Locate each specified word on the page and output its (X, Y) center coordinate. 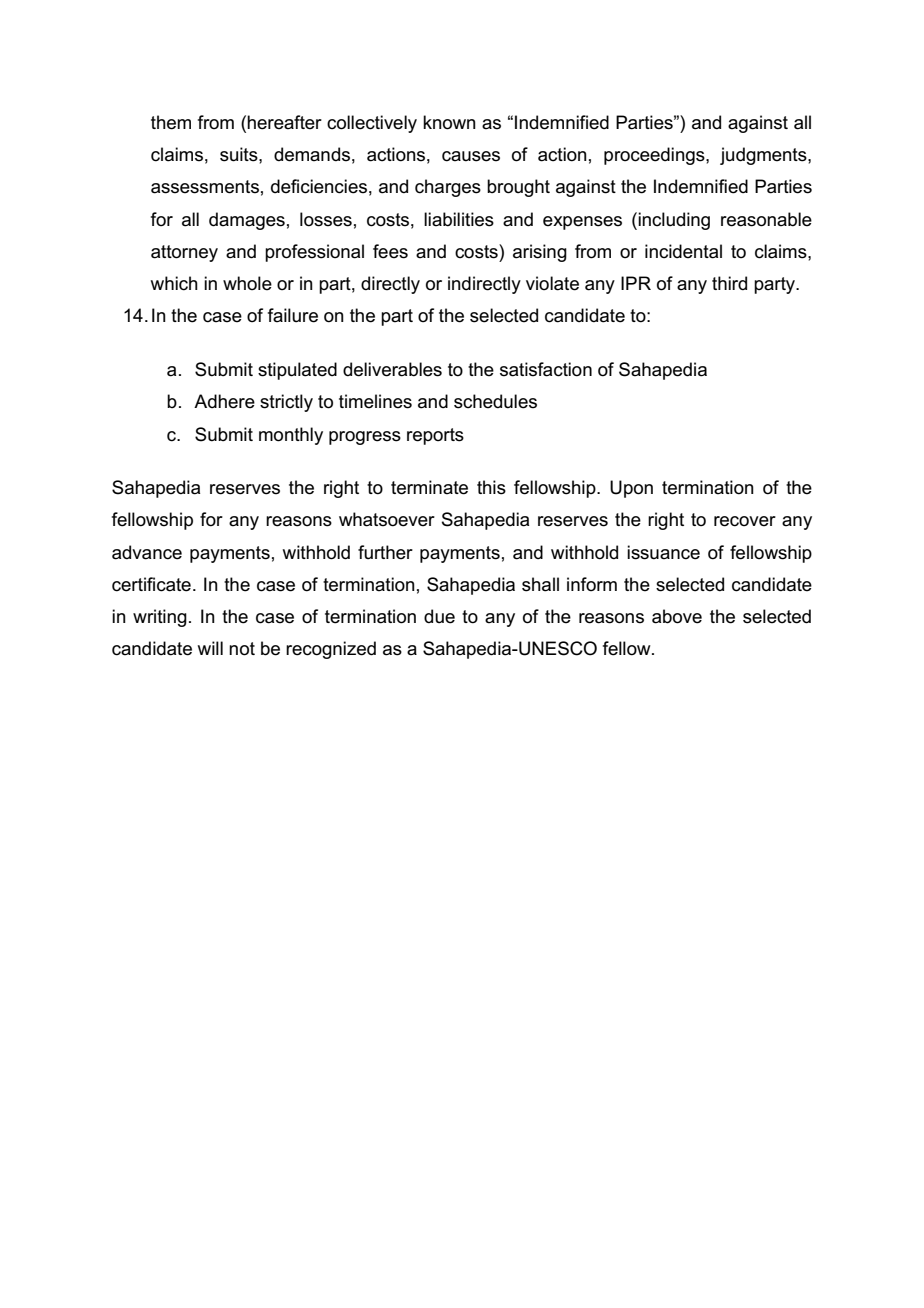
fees (390, 251)
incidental (683, 251)
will (210, 648)
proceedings (655, 156)
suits (240, 154)
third (729, 283)
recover (745, 521)
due (439, 616)
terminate (429, 487)
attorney (184, 253)
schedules (495, 401)
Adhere (224, 401)
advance (147, 552)
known (449, 122)
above (677, 616)
